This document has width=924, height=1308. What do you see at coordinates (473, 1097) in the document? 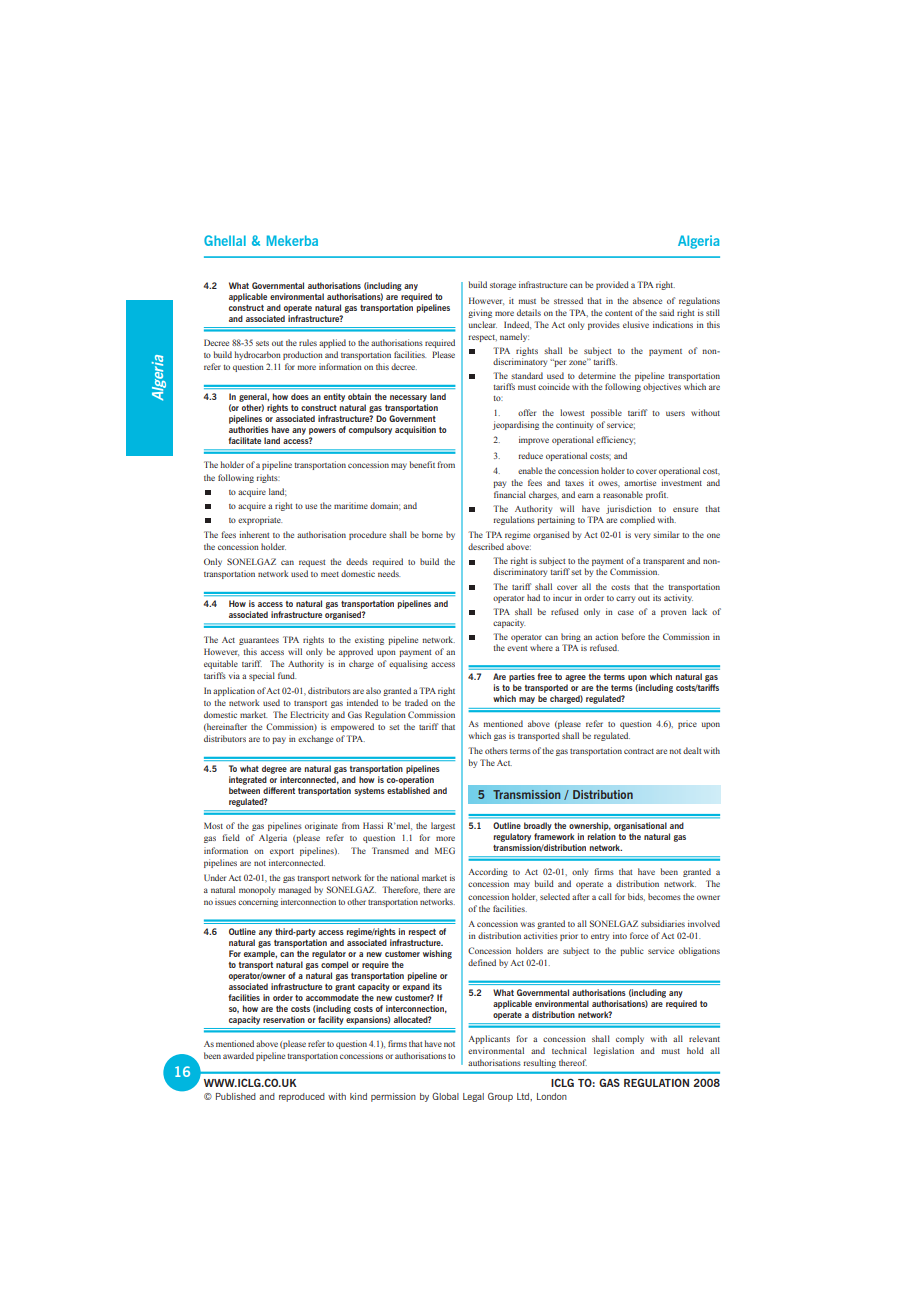
I see `Legal` at bounding box center [473, 1097].
